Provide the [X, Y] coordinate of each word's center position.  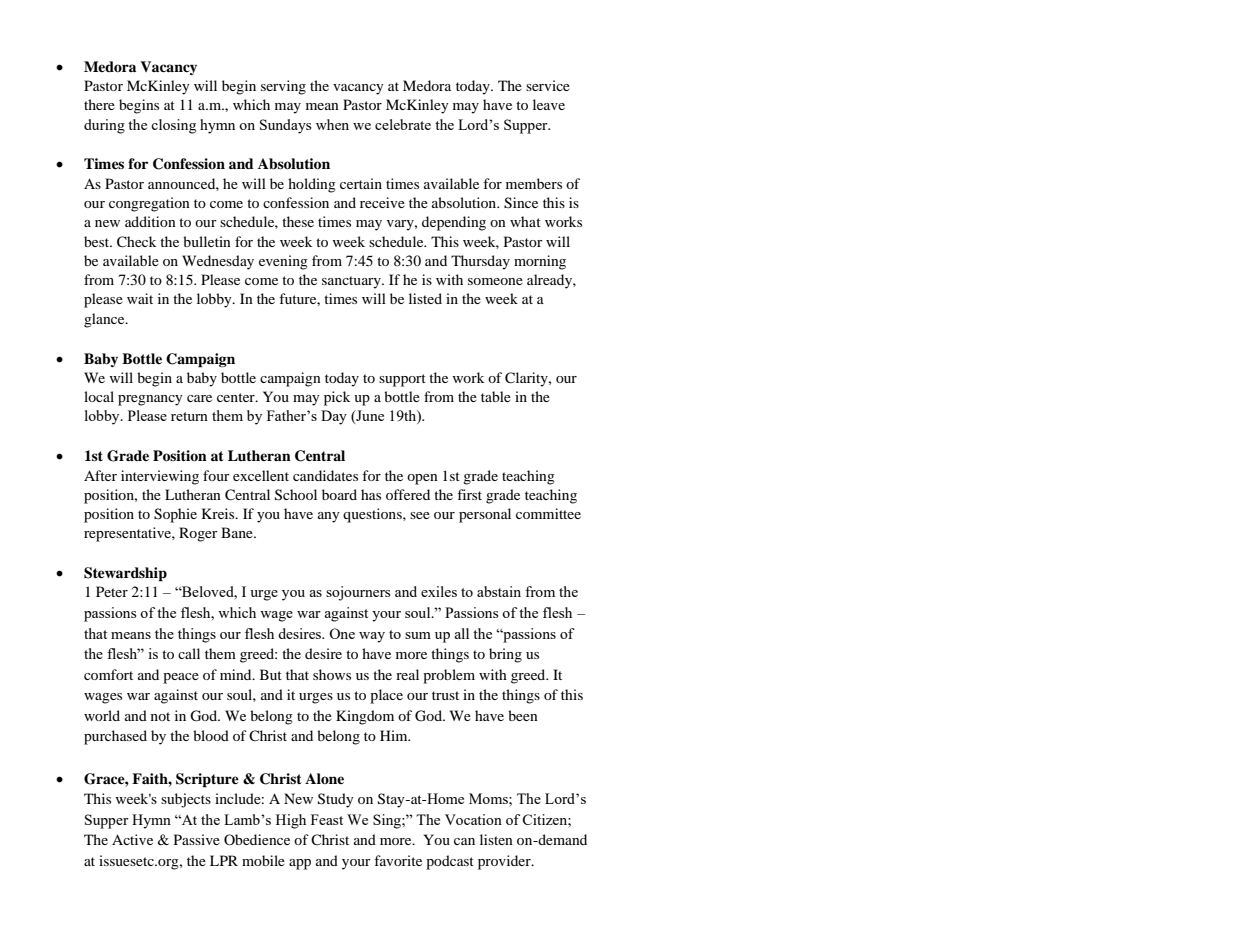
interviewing [160, 477]
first [469, 494]
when [332, 124]
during [104, 126]
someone [495, 281]
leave [549, 104]
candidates [325, 475]
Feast [327, 819]
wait [140, 298]
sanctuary [352, 282]
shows [332, 674]
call [189, 653]
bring [505, 655]
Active [132, 839]
